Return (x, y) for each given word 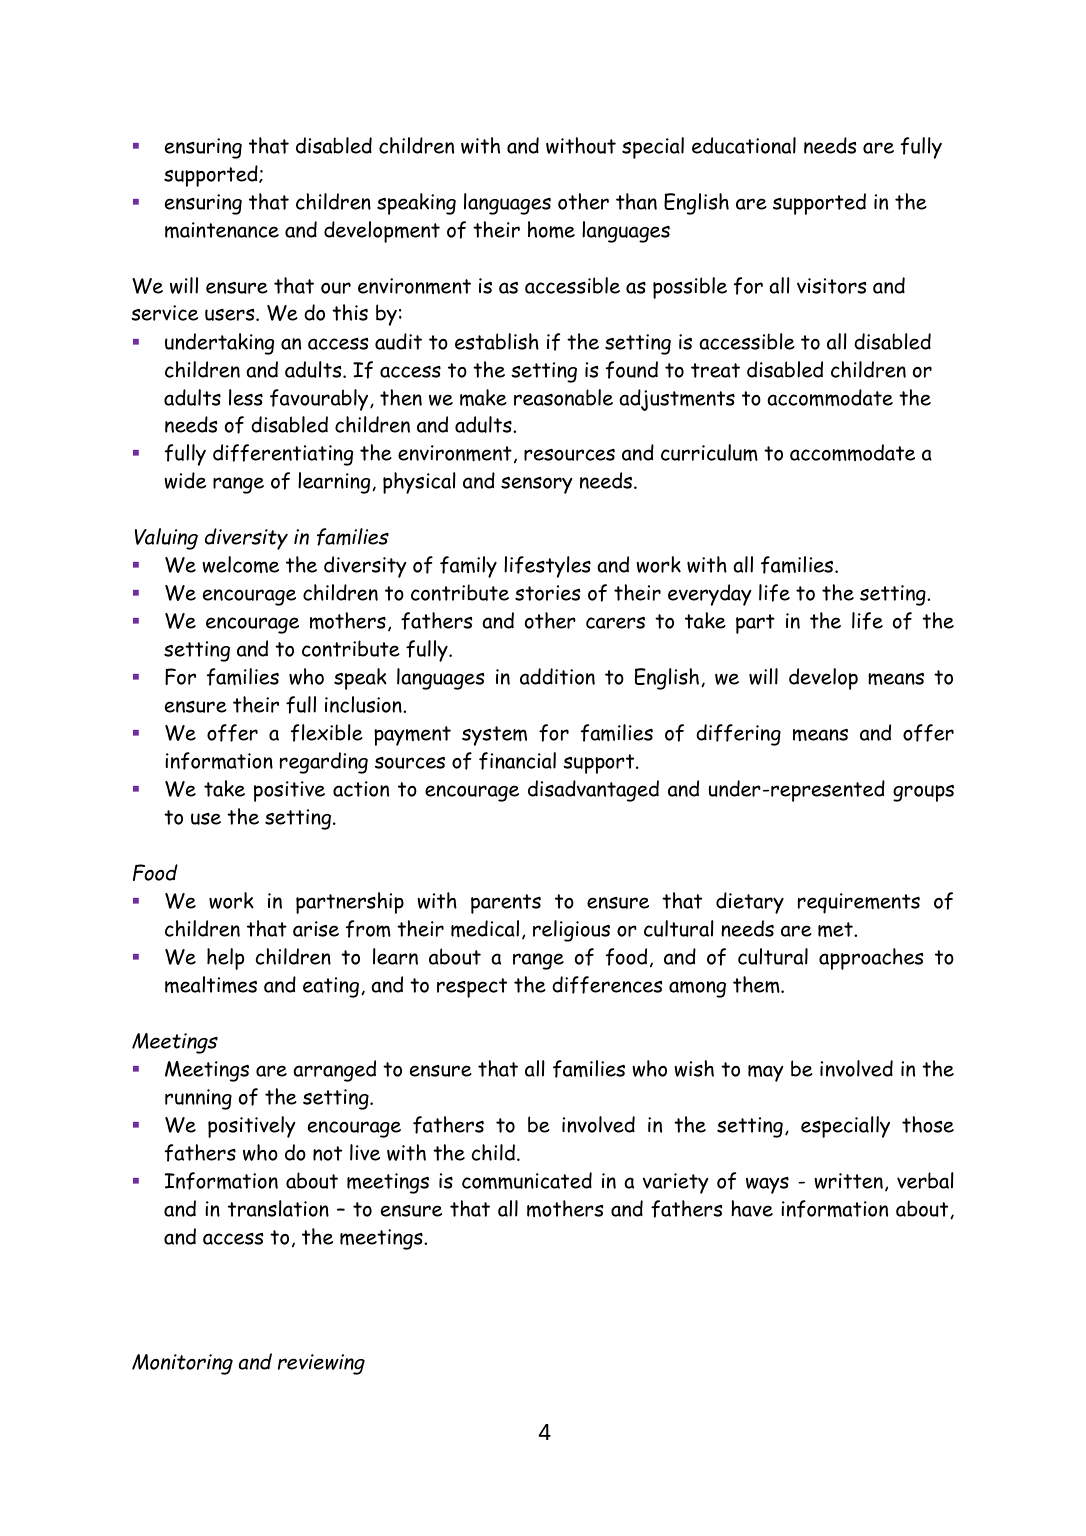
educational (744, 145)
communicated (527, 1180)
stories (547, 593)
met (836, 929)
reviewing (321, 1364)
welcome (240, 564)
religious (571, 931)
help (225, 959)
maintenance (222, 230)
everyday (710, 595)
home (551, 229)
